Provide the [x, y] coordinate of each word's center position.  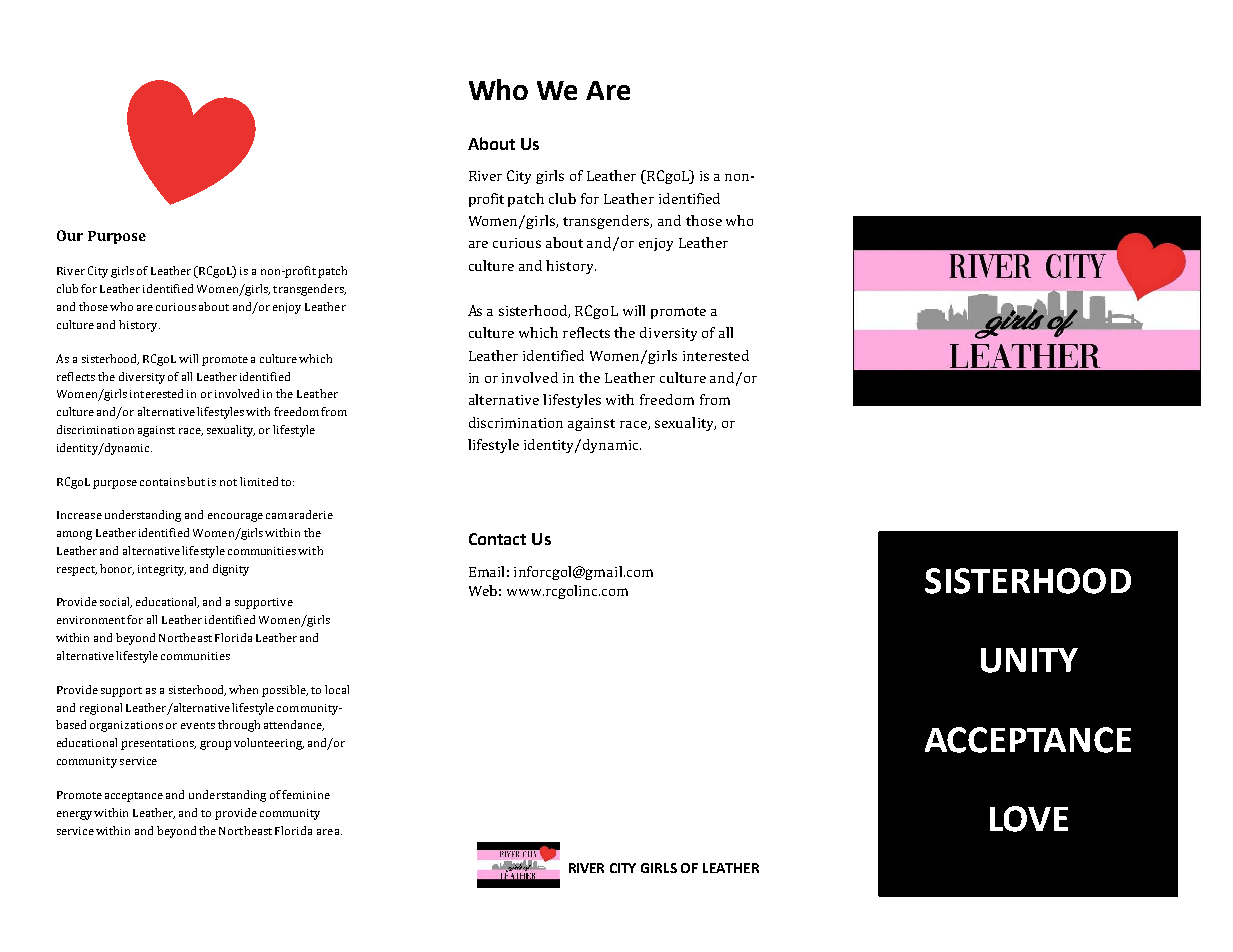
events [198, 725]
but [196, 481]
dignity [231, 570]
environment [91, 620]
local [337, 689]
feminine [306, 794]
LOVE [1029, 819]
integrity [162, 570]
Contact [497, 539]
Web [483, 590]
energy [76, 815]
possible [285, 691]
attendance [294, 725]
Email [486, 571]
